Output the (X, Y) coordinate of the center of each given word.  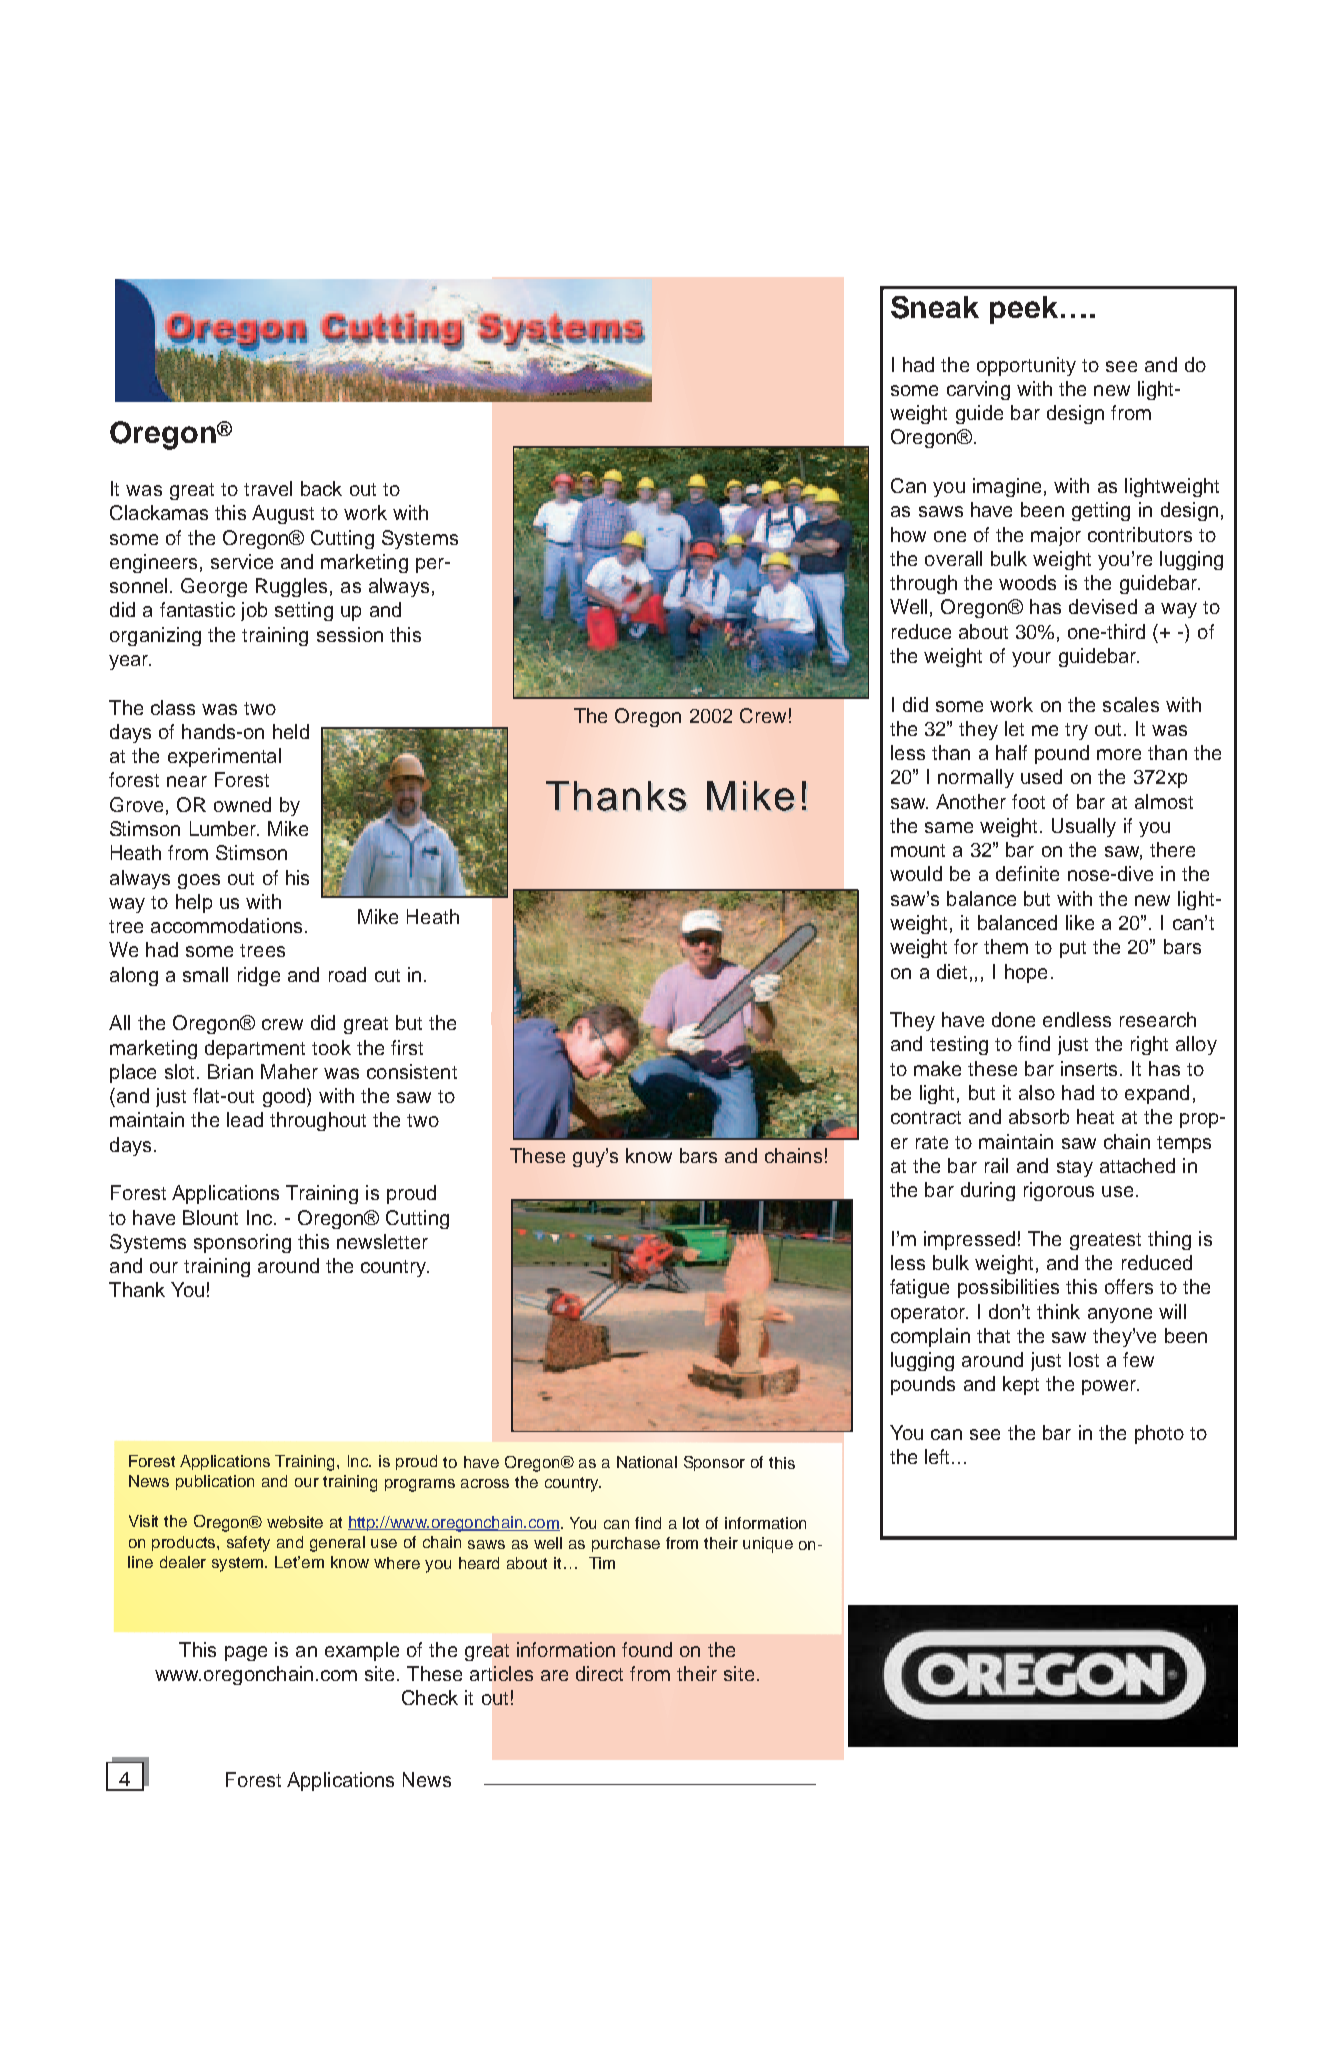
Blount (210, 1217)
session (350, 634)
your (1031, 659)
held (291, 731)
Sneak (935, 307)
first (407, 1047)
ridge (259, 976)
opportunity (1026, 366)
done (1013, 1019)
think (1058, 1311)
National (647, 1462)
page (246, 1653)
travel (268, 488)
